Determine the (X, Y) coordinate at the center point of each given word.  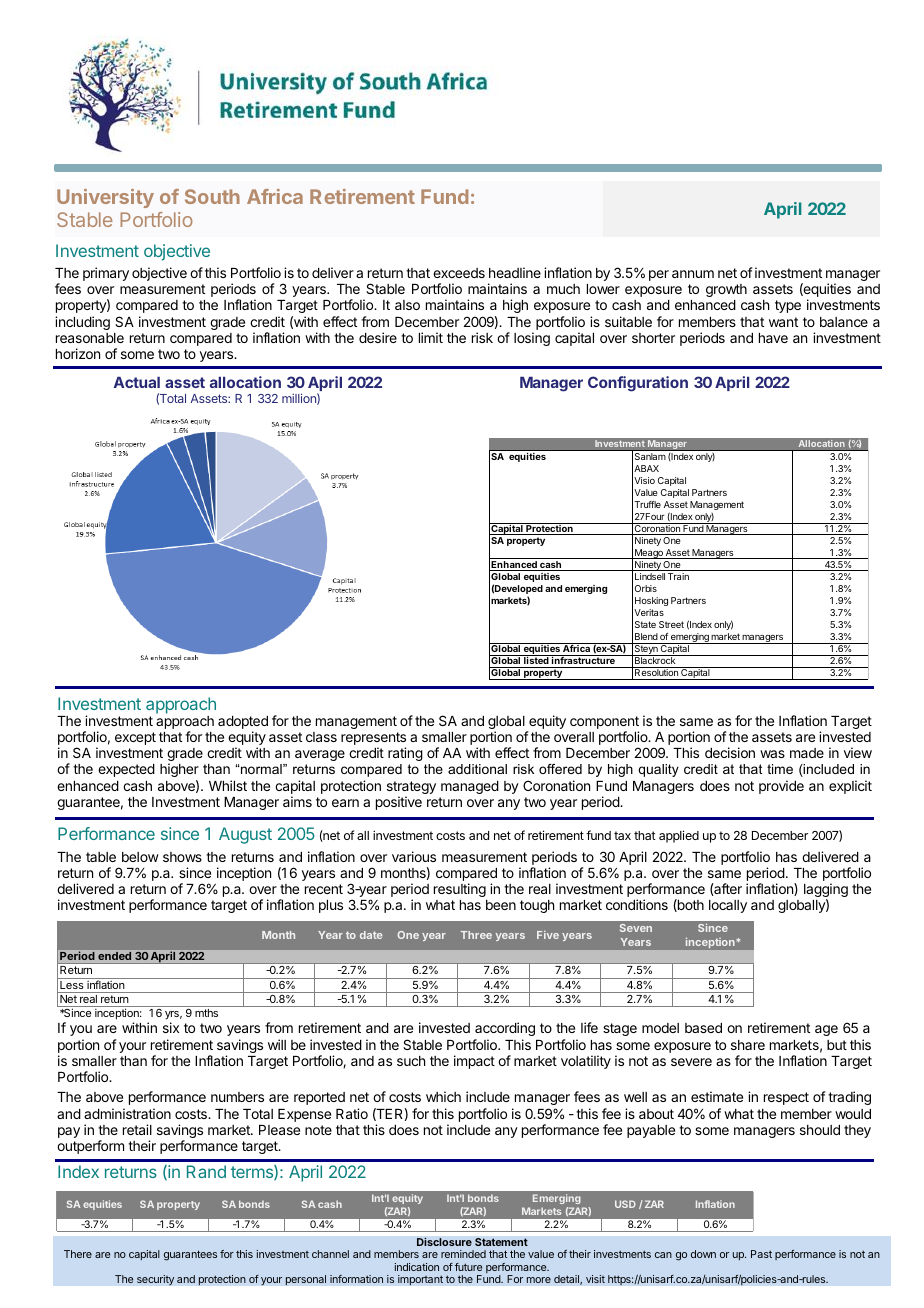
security (155, 1280)
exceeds (459, 273)
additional (477, 769)
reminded (463, 1254)
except (135, 738)
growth (726, 290)
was (772, 754)
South (212, 196)
